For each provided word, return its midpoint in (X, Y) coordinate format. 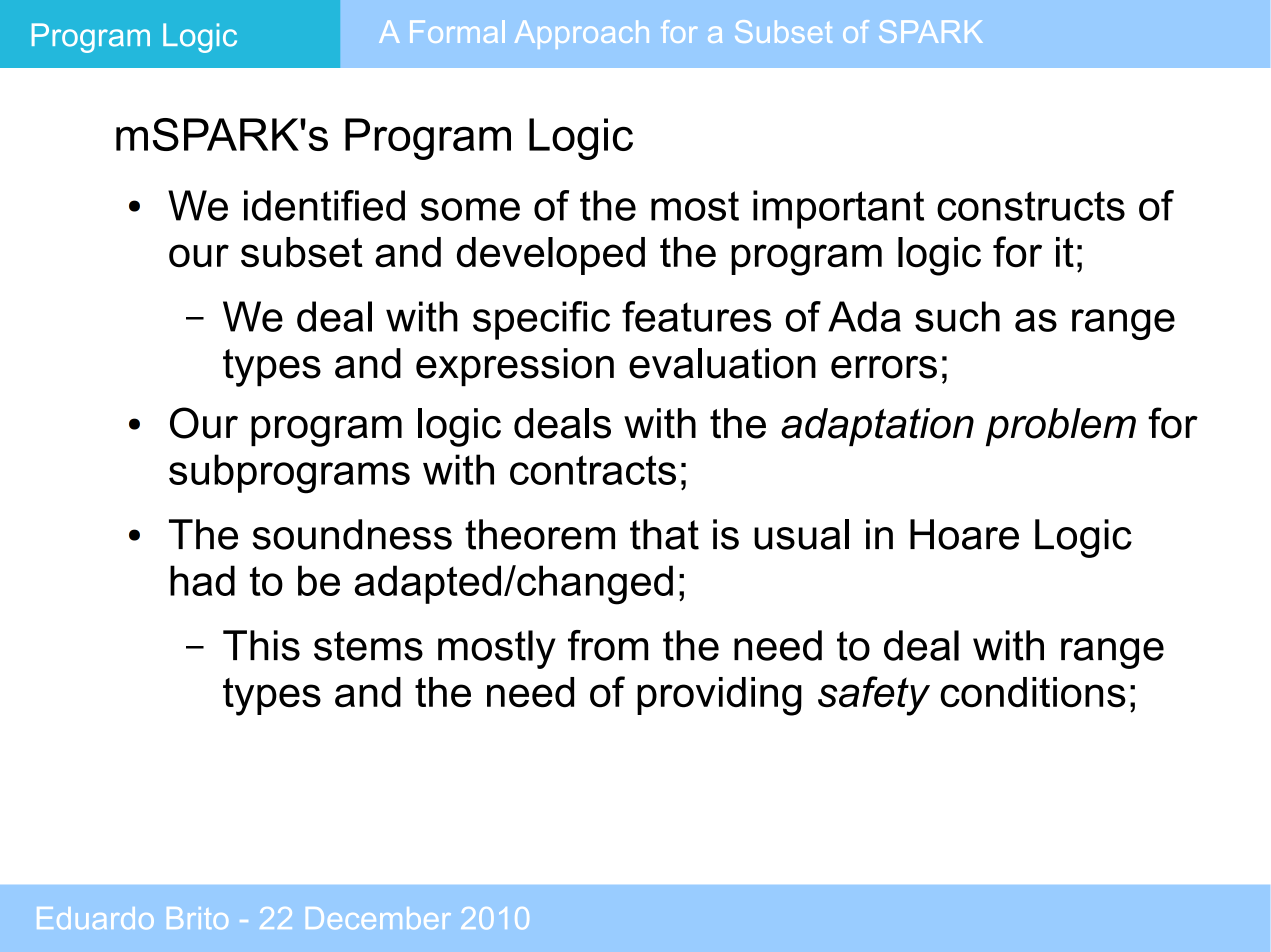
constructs (1031, 206)
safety (874, 696)
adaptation (877, 427)
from (608, 645)
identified (324, 205)
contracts (593, 470)
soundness (352, 534)
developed (551, 256)
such (957, 316)
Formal (457, 31)
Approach (582, 35)
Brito (197, 918)
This (261, 645)
